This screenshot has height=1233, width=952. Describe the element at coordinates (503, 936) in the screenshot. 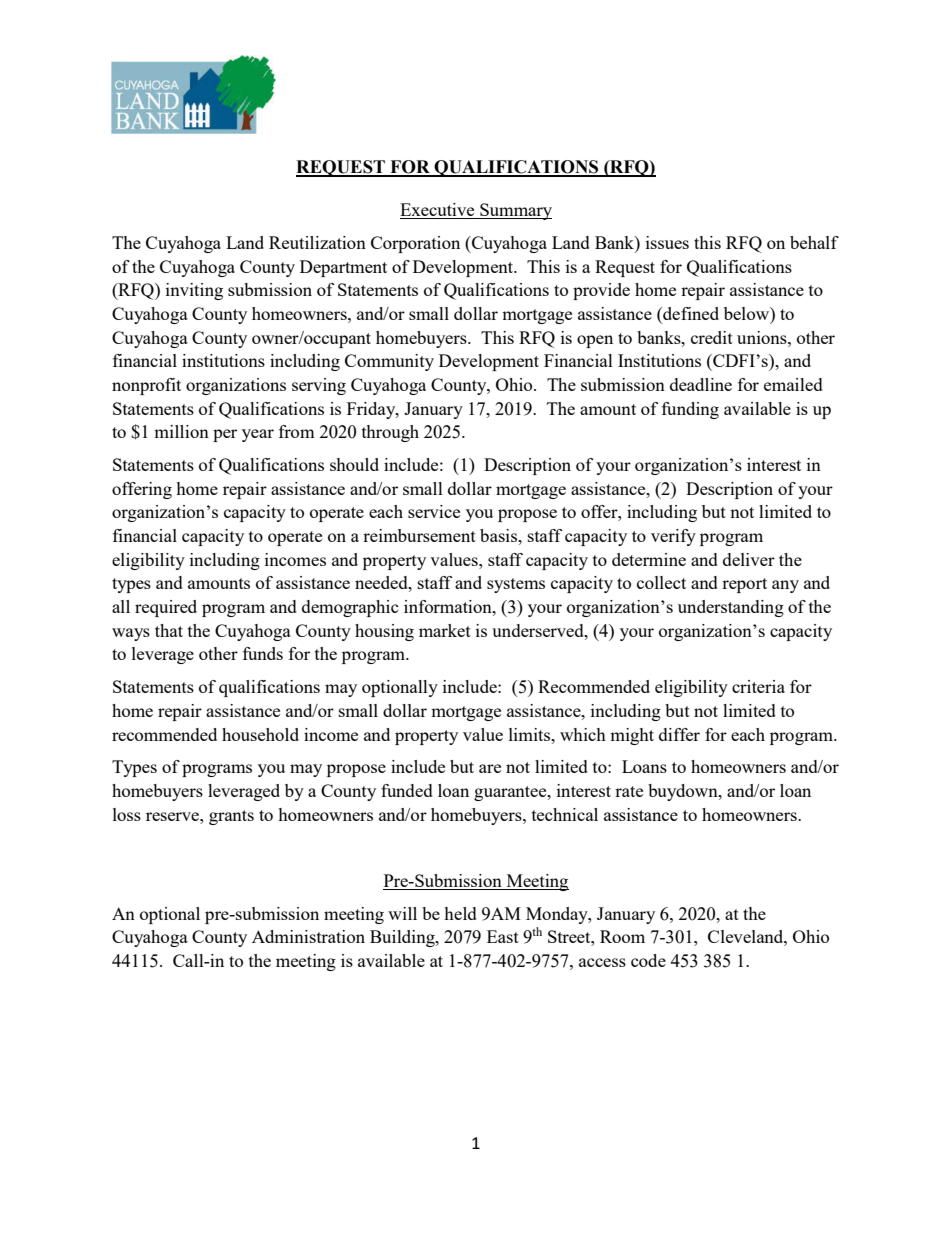

I see `East` at that location.
